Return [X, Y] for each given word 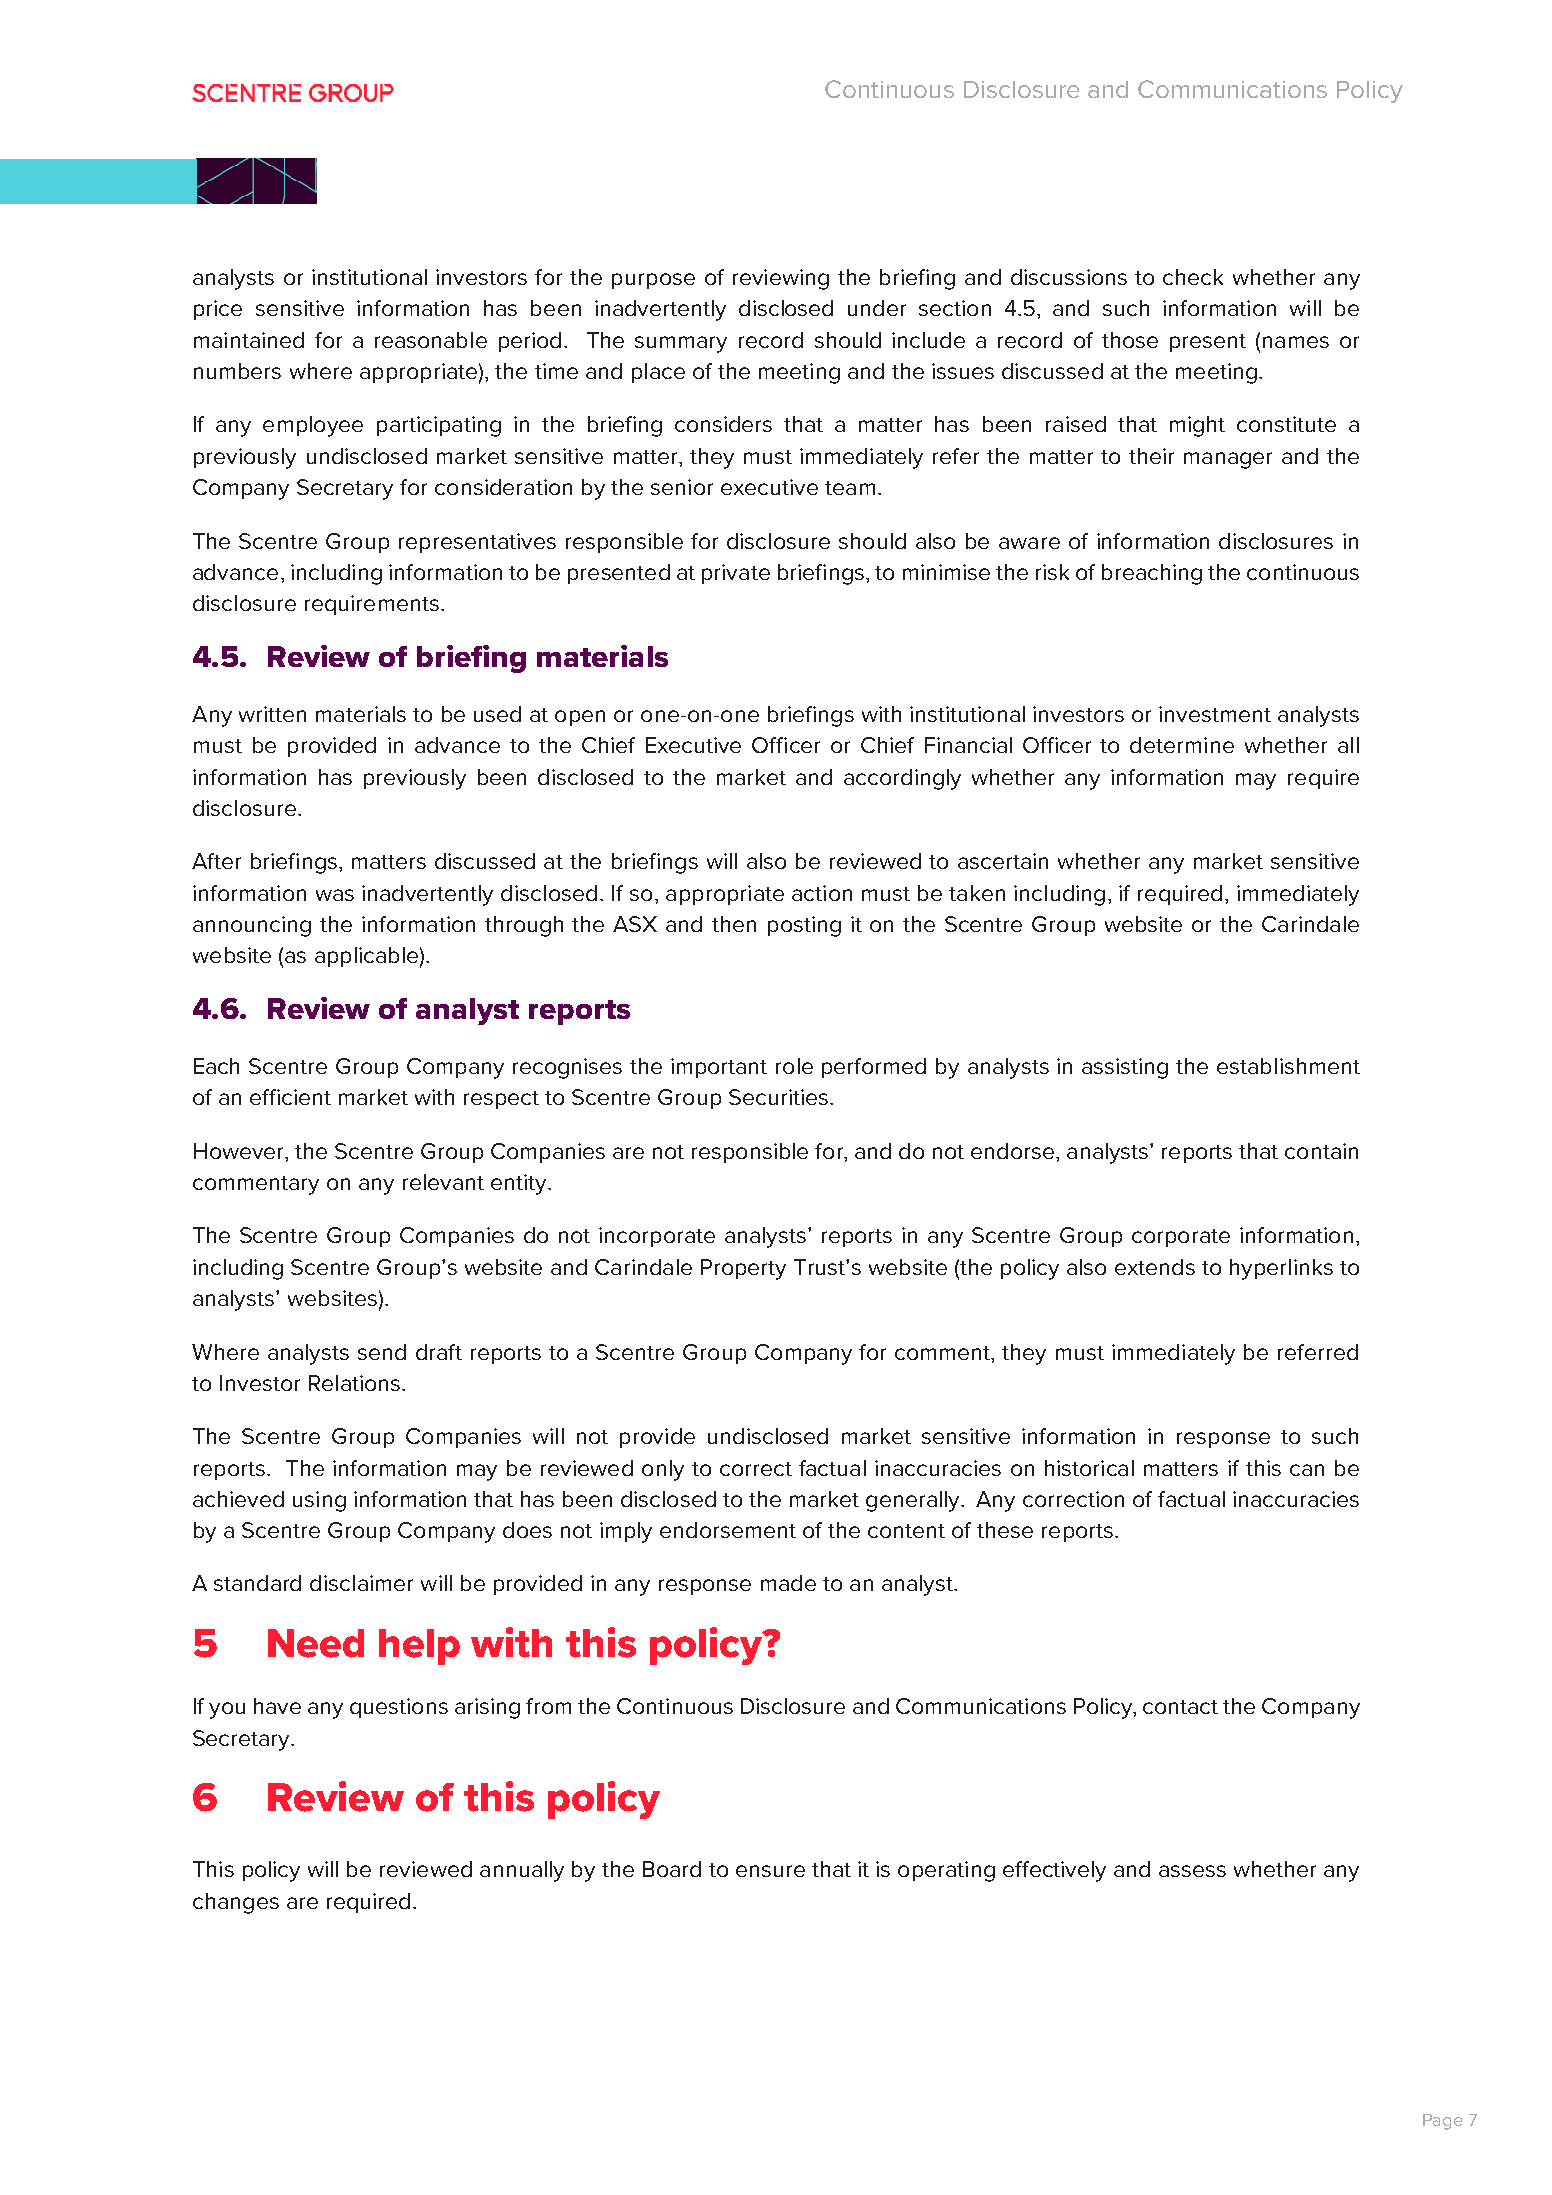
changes [236, 1903]
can [1307, 1470]
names [1296, 342]
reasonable [431, 340]
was [335, 895]
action [822, 893]
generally [914, 1501]
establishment [1288, 1066]
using [319, 1501]
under [877, 308]
